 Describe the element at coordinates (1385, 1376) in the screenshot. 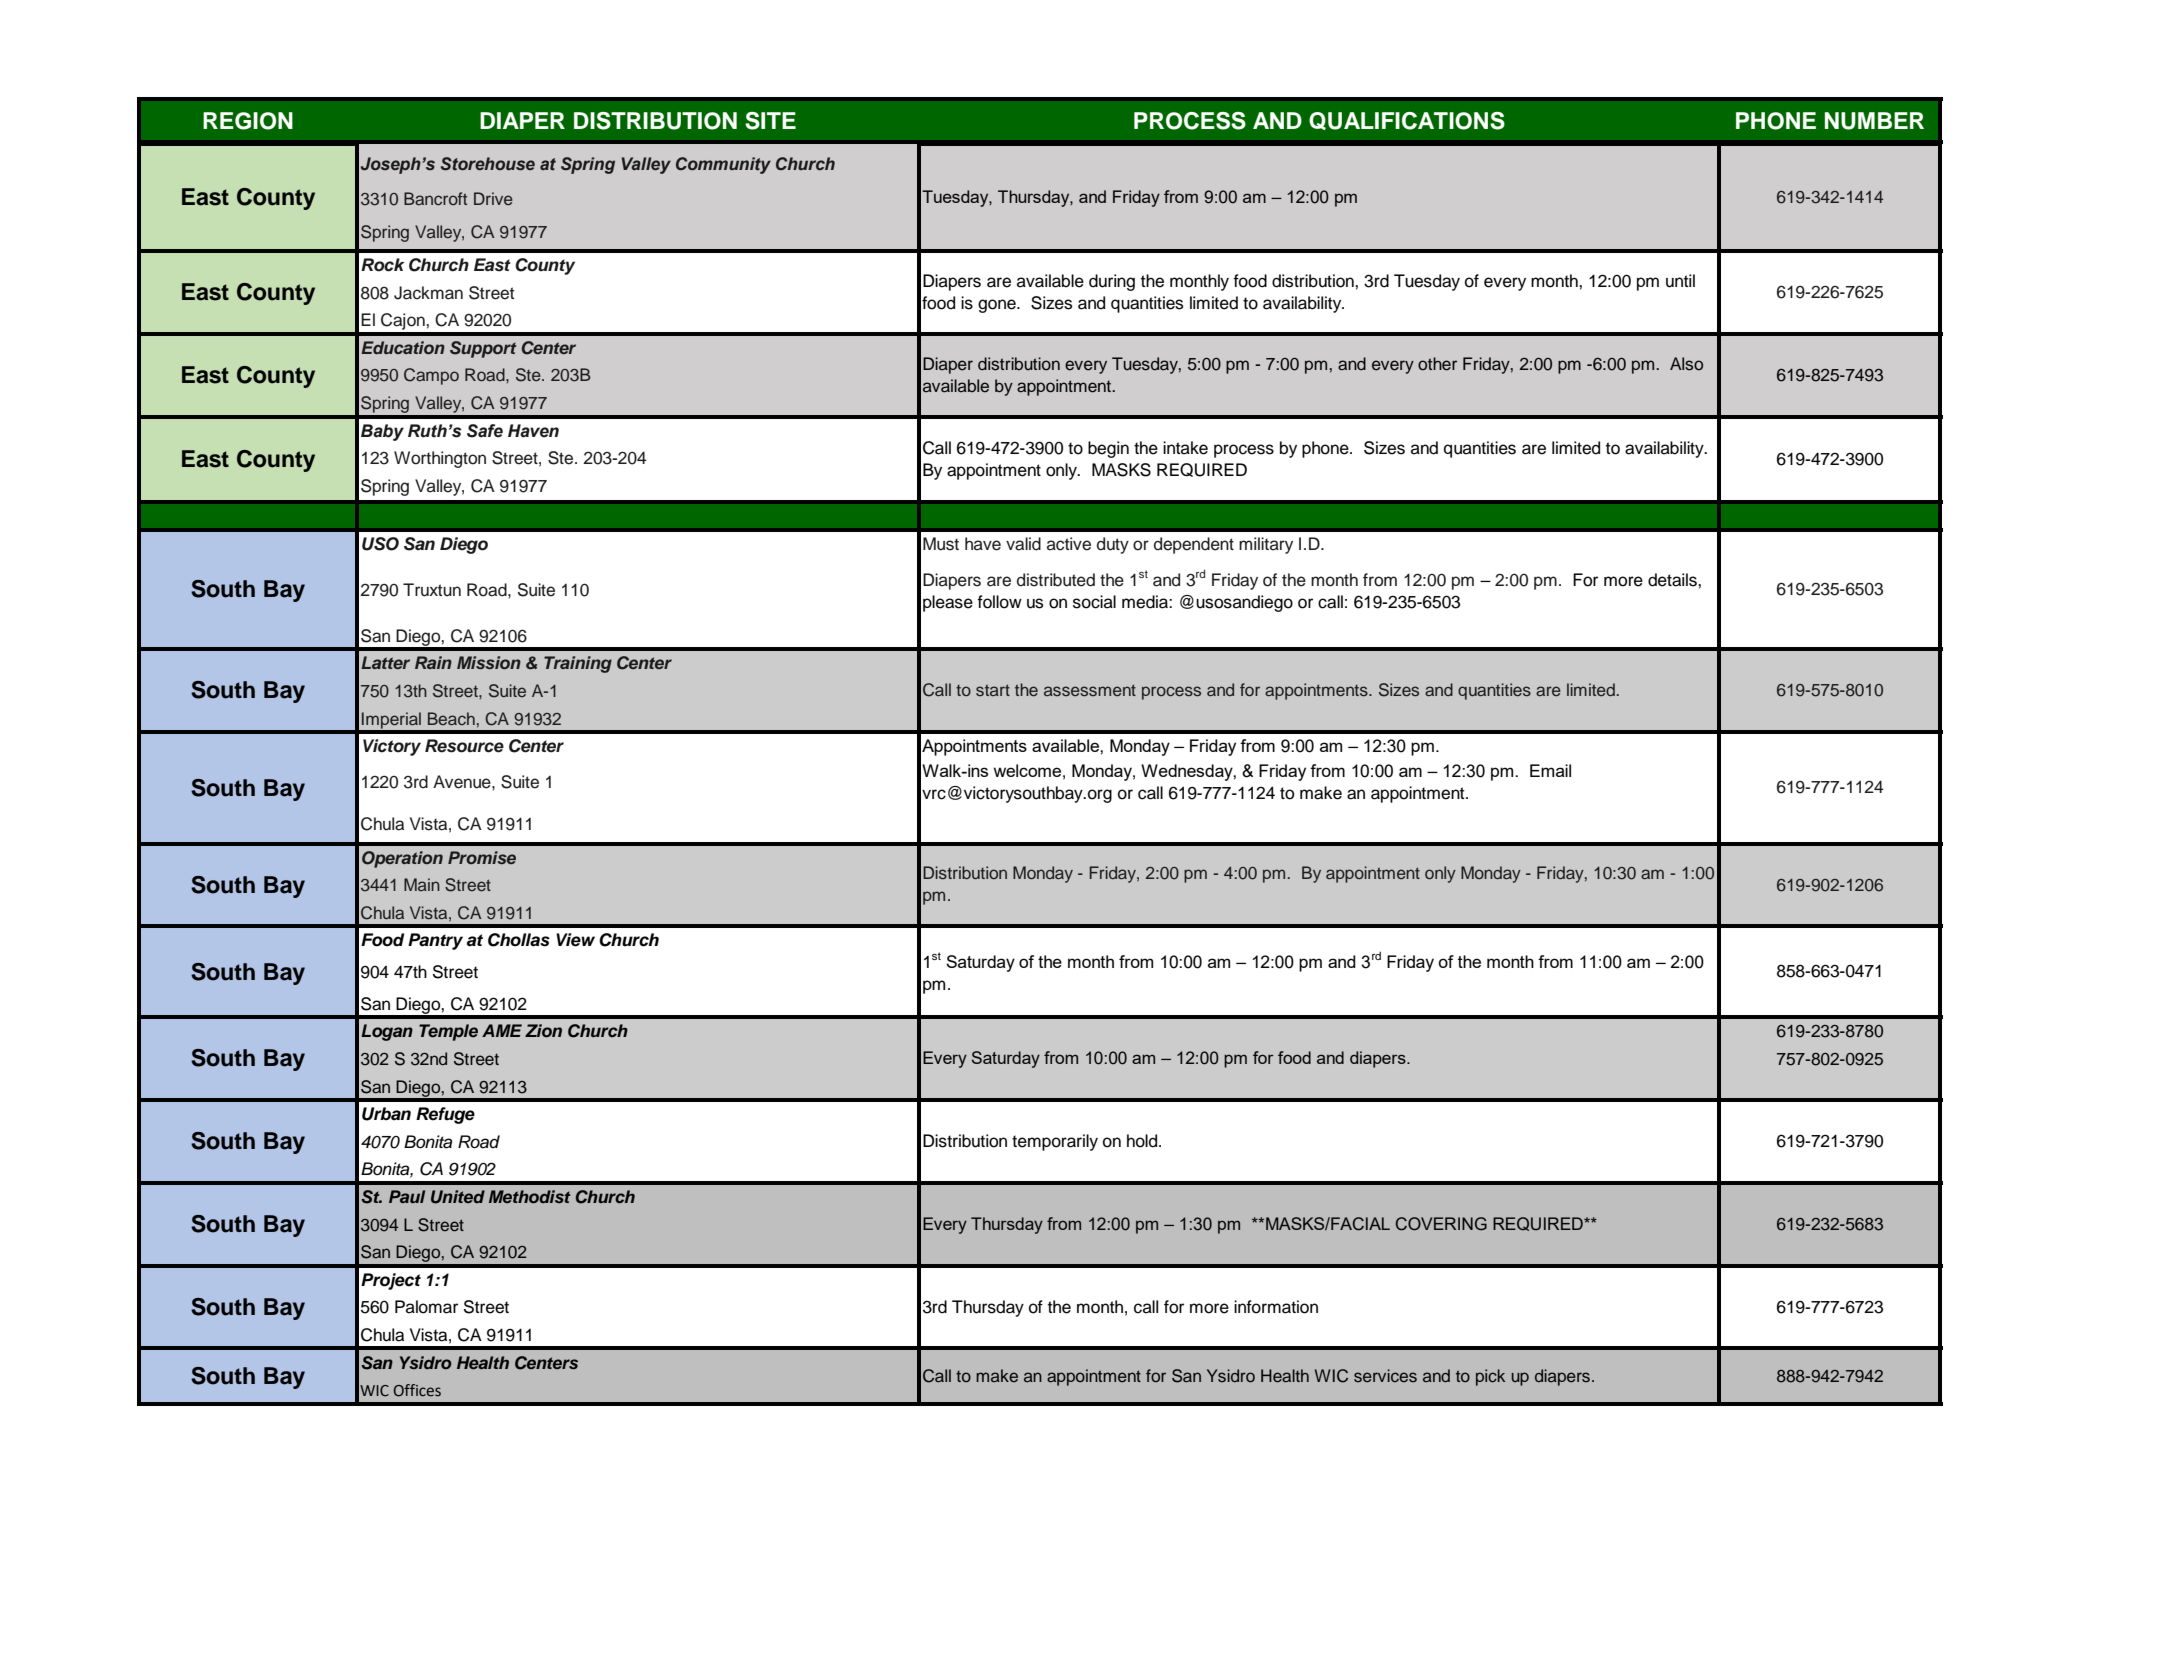

I see `services` at that location.
